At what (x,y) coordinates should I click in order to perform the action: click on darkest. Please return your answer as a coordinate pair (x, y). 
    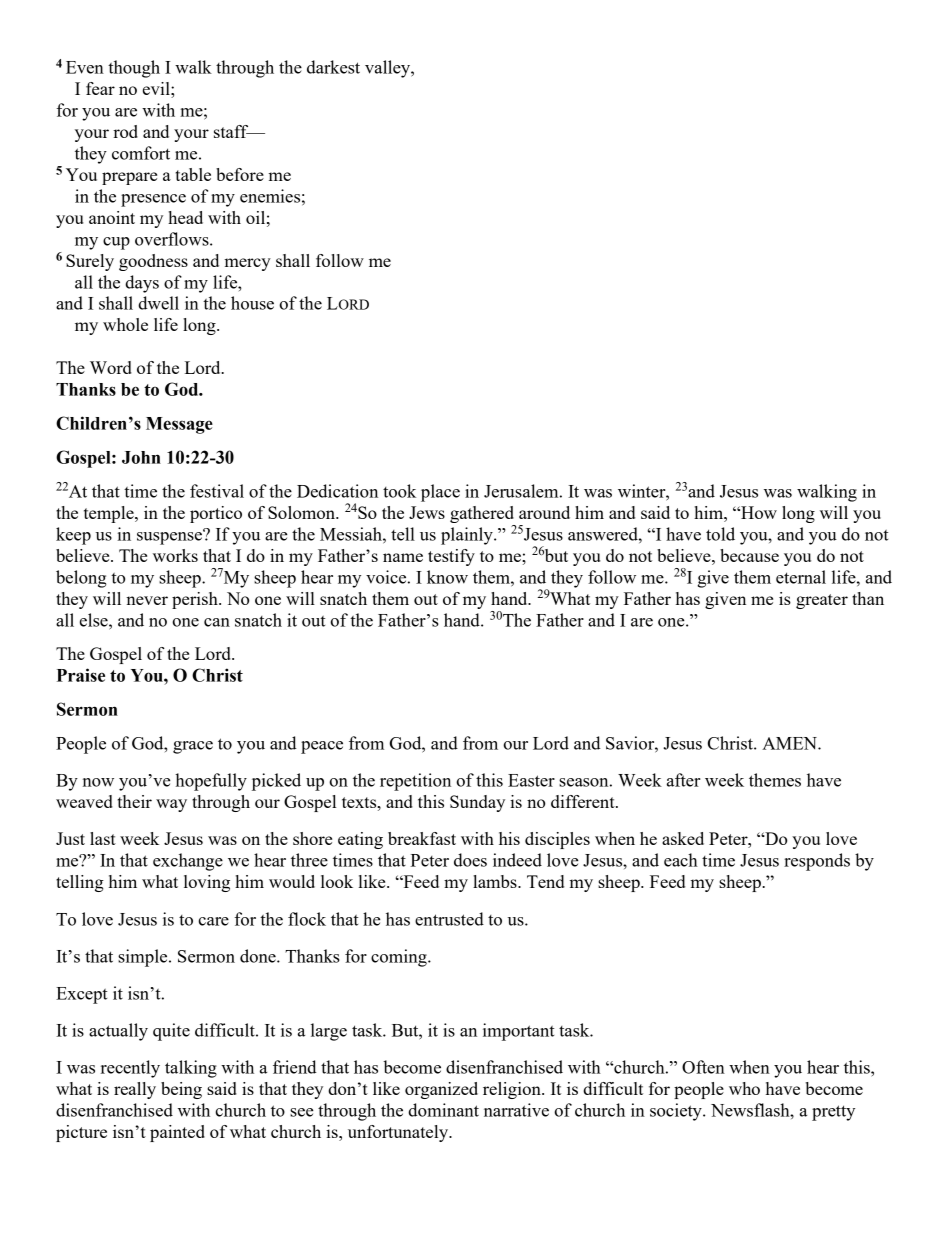
    Looking at the image, I should click on (333, 67).
